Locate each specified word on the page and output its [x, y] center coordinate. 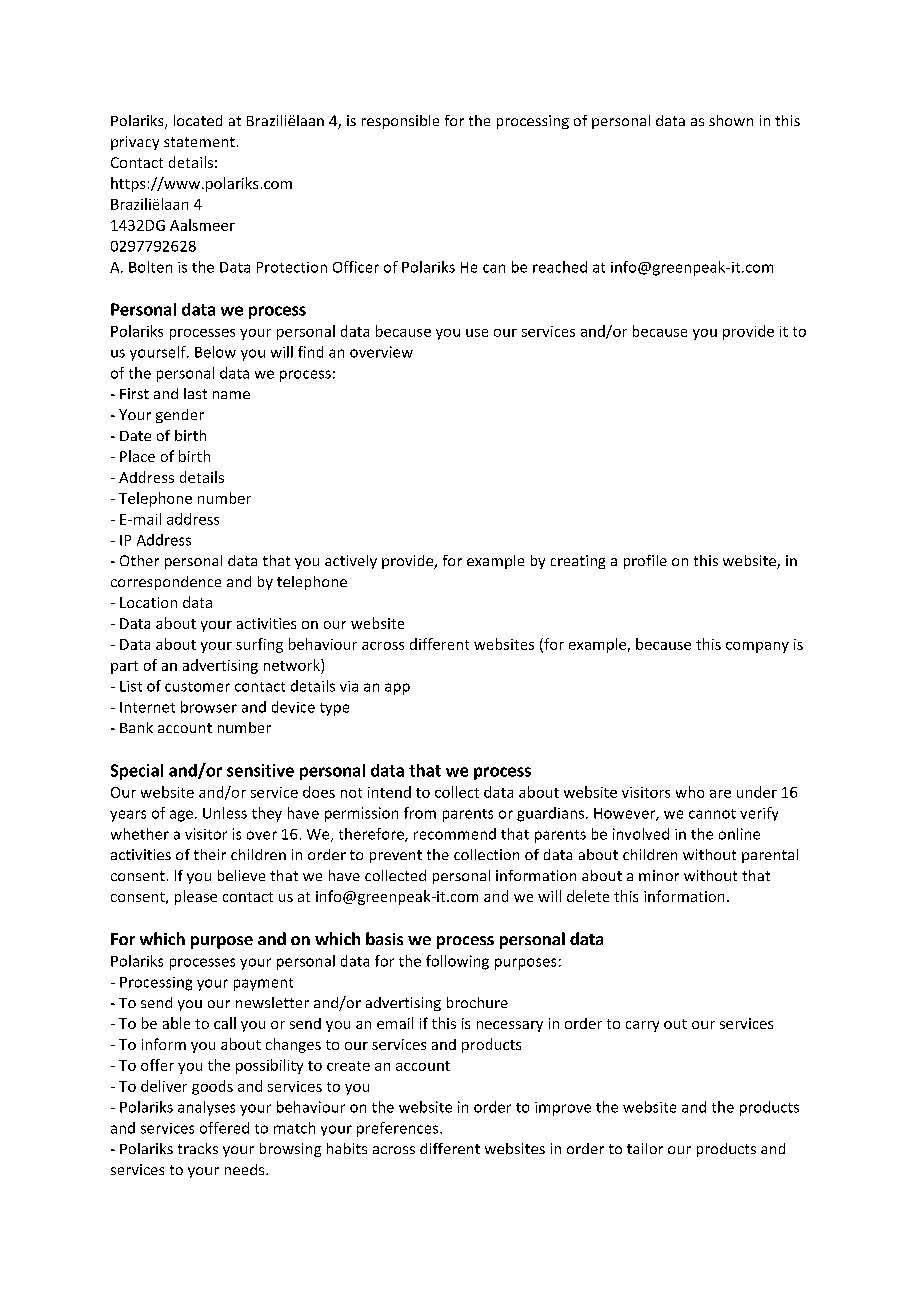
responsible [400, 122]
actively [351, 562]
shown [731, 120]
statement [199, 142]
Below [215, 352]
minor [659, 875]
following [457, 962]
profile [645, 562]
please [196, 897]
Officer [356, 267]
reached [560, 267]
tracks [198, 1148]
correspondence [166, 583]
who [690, 792]
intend [389, 792]
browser [209, 707]
